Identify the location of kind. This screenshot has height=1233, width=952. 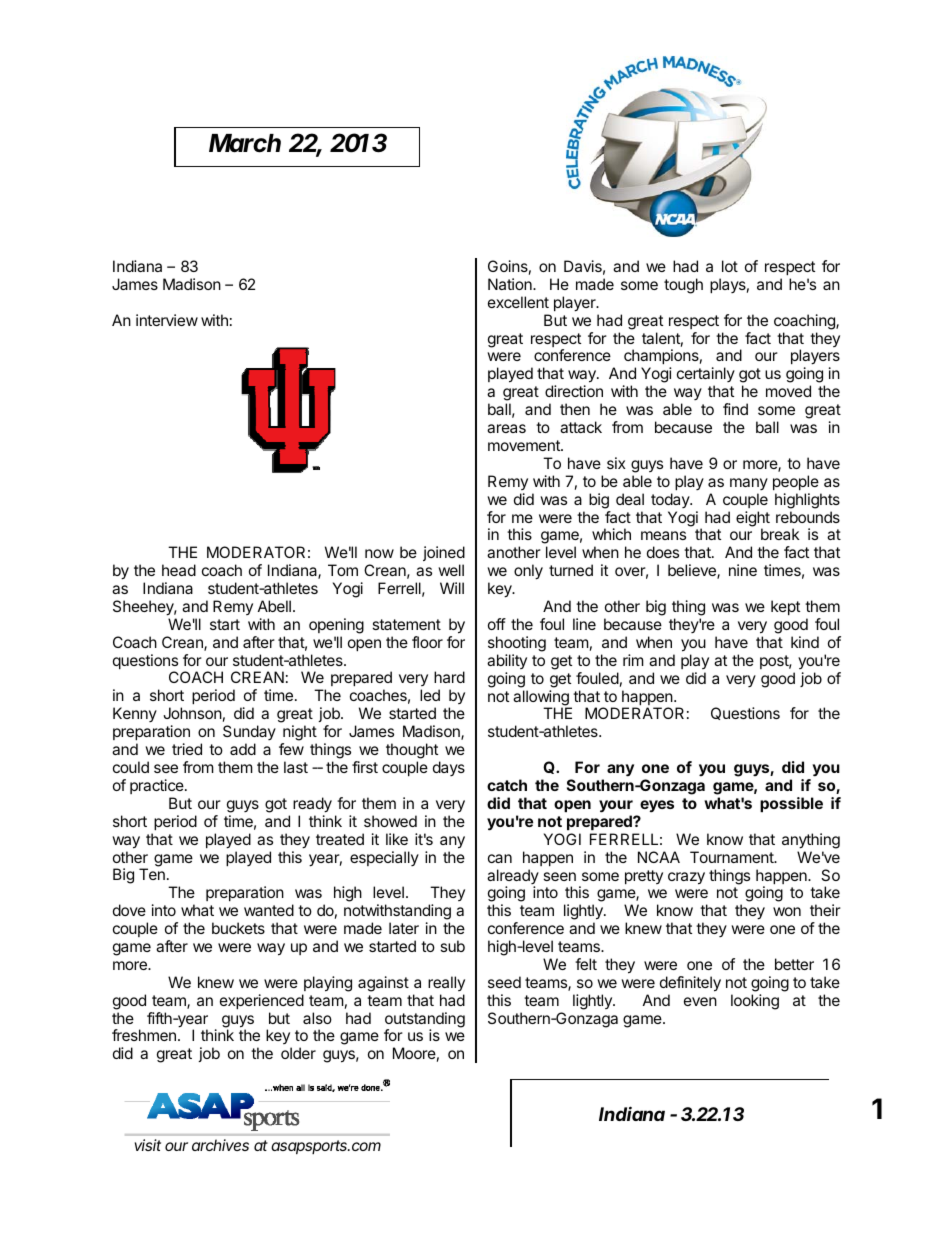
(805, 642).
